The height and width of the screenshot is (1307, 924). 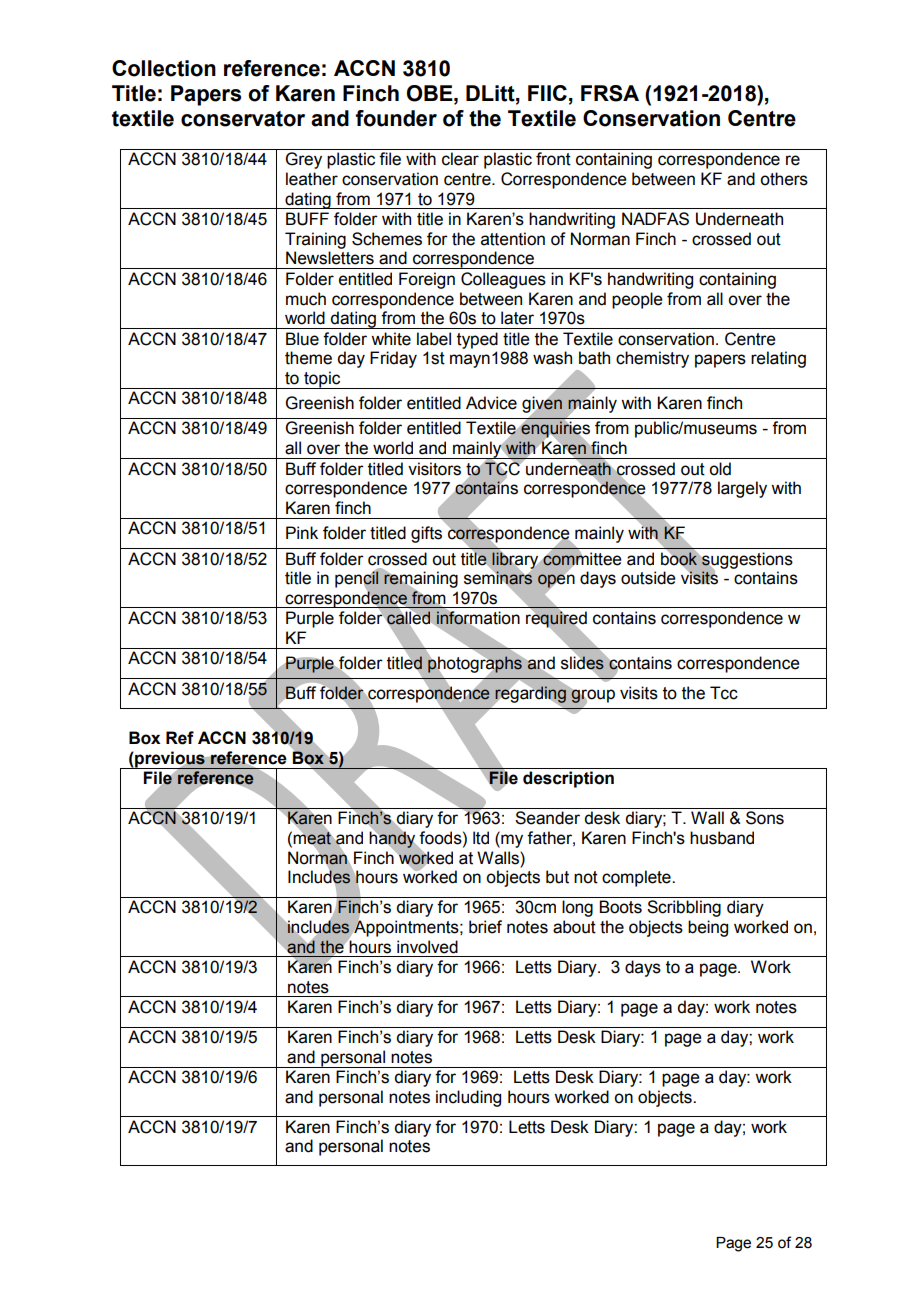 I want to click on clear, so click(x=460, y=159).
